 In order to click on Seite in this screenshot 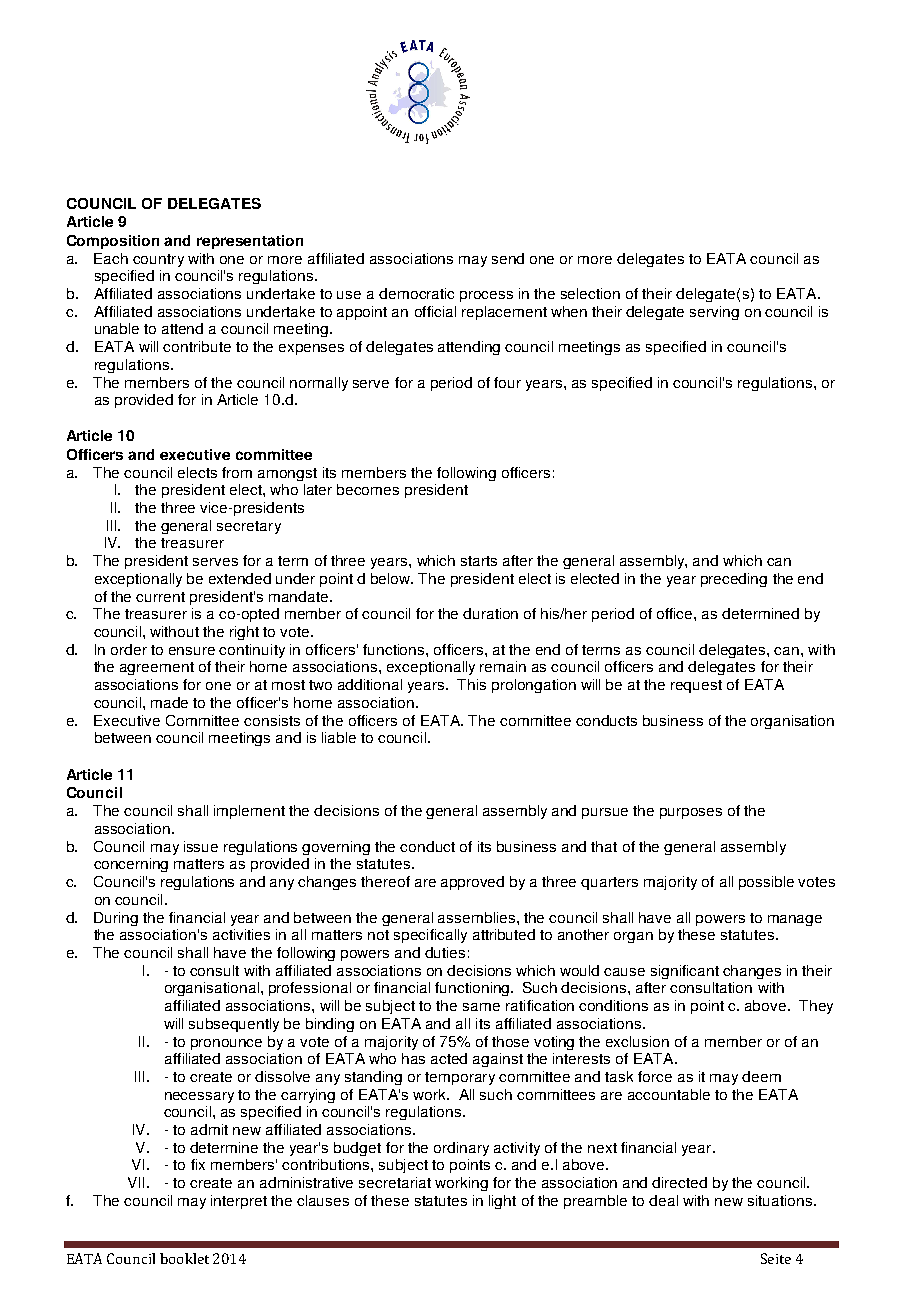, I will do `click(776, 1258)`.
